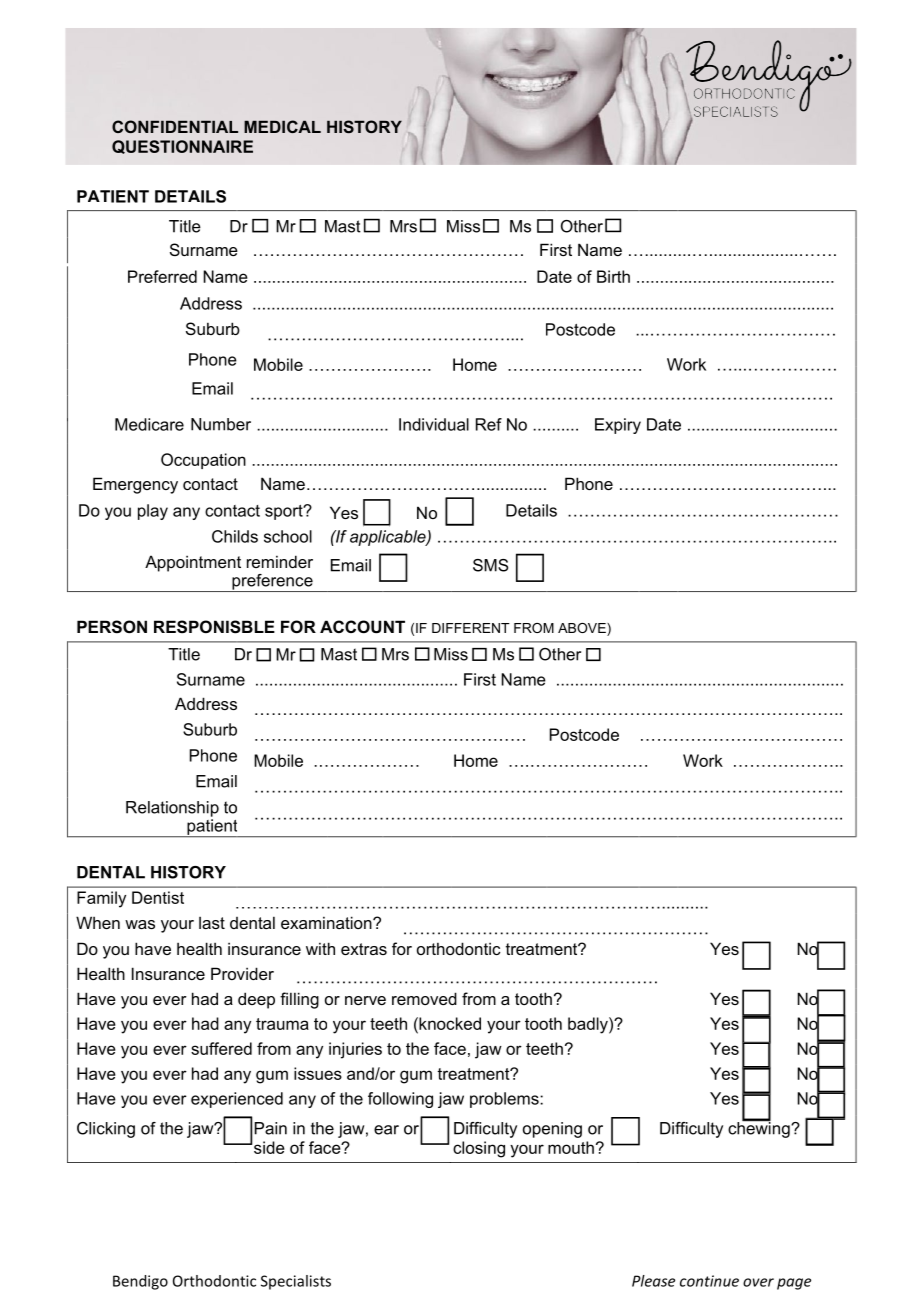 The image size is (924, 1308). What do you see at coordinates (327, 922) in the screenshot?
I see `examination` at bounding box center [327, 922].
